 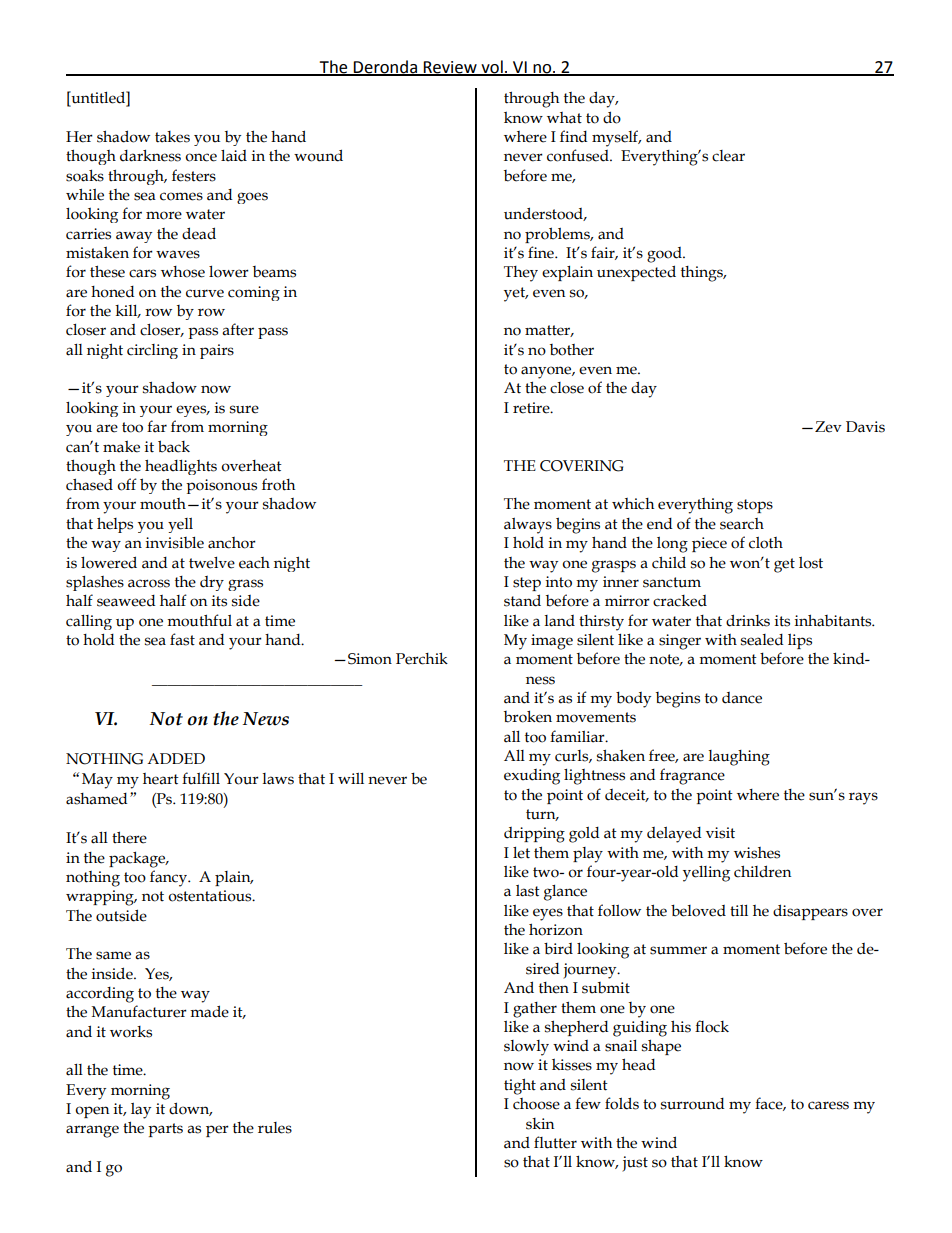 I want to click on clear, so click(x=728, y=156).
